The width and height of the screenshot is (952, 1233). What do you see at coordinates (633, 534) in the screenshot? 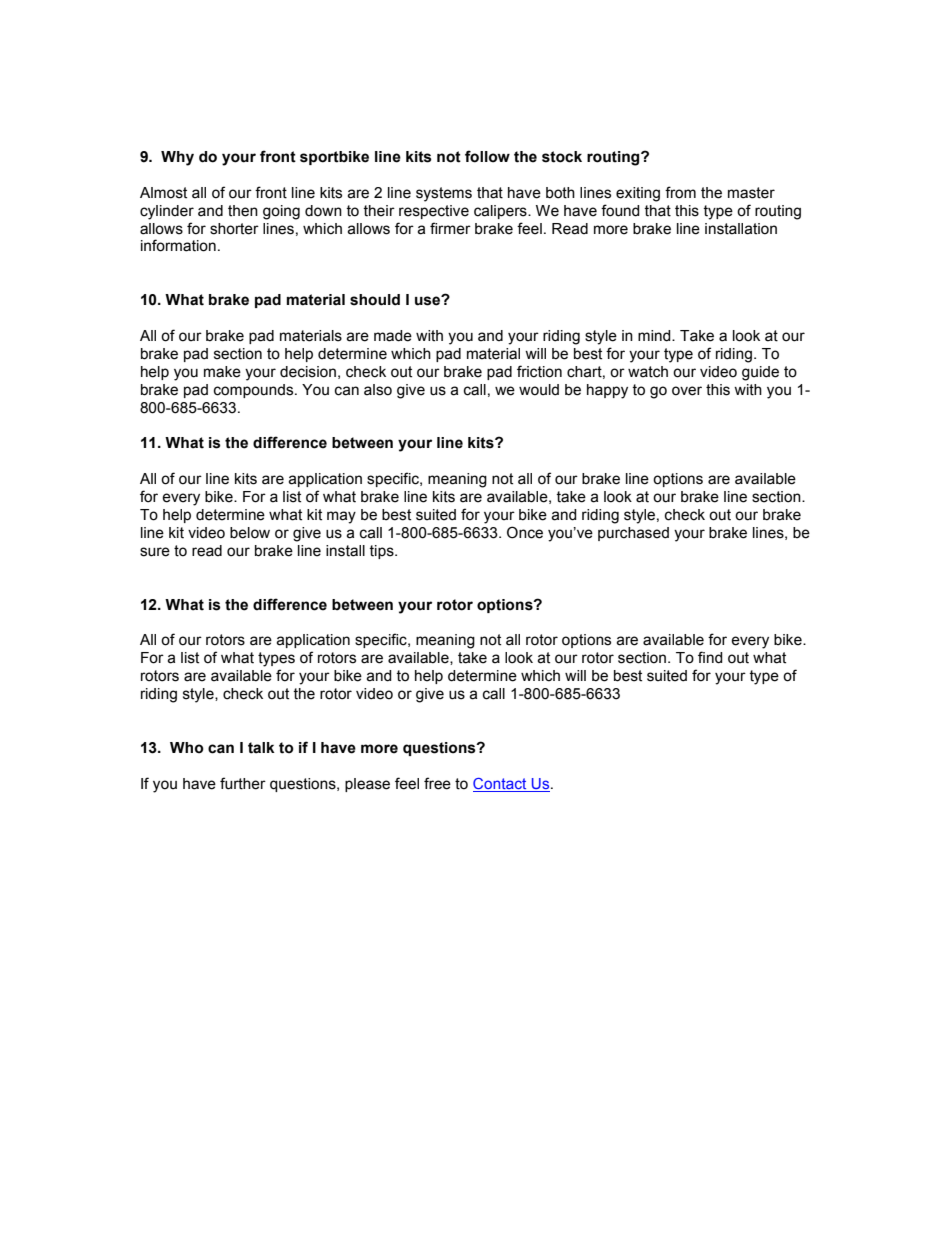
I see `purchased` at bounding box center [633, 534].
